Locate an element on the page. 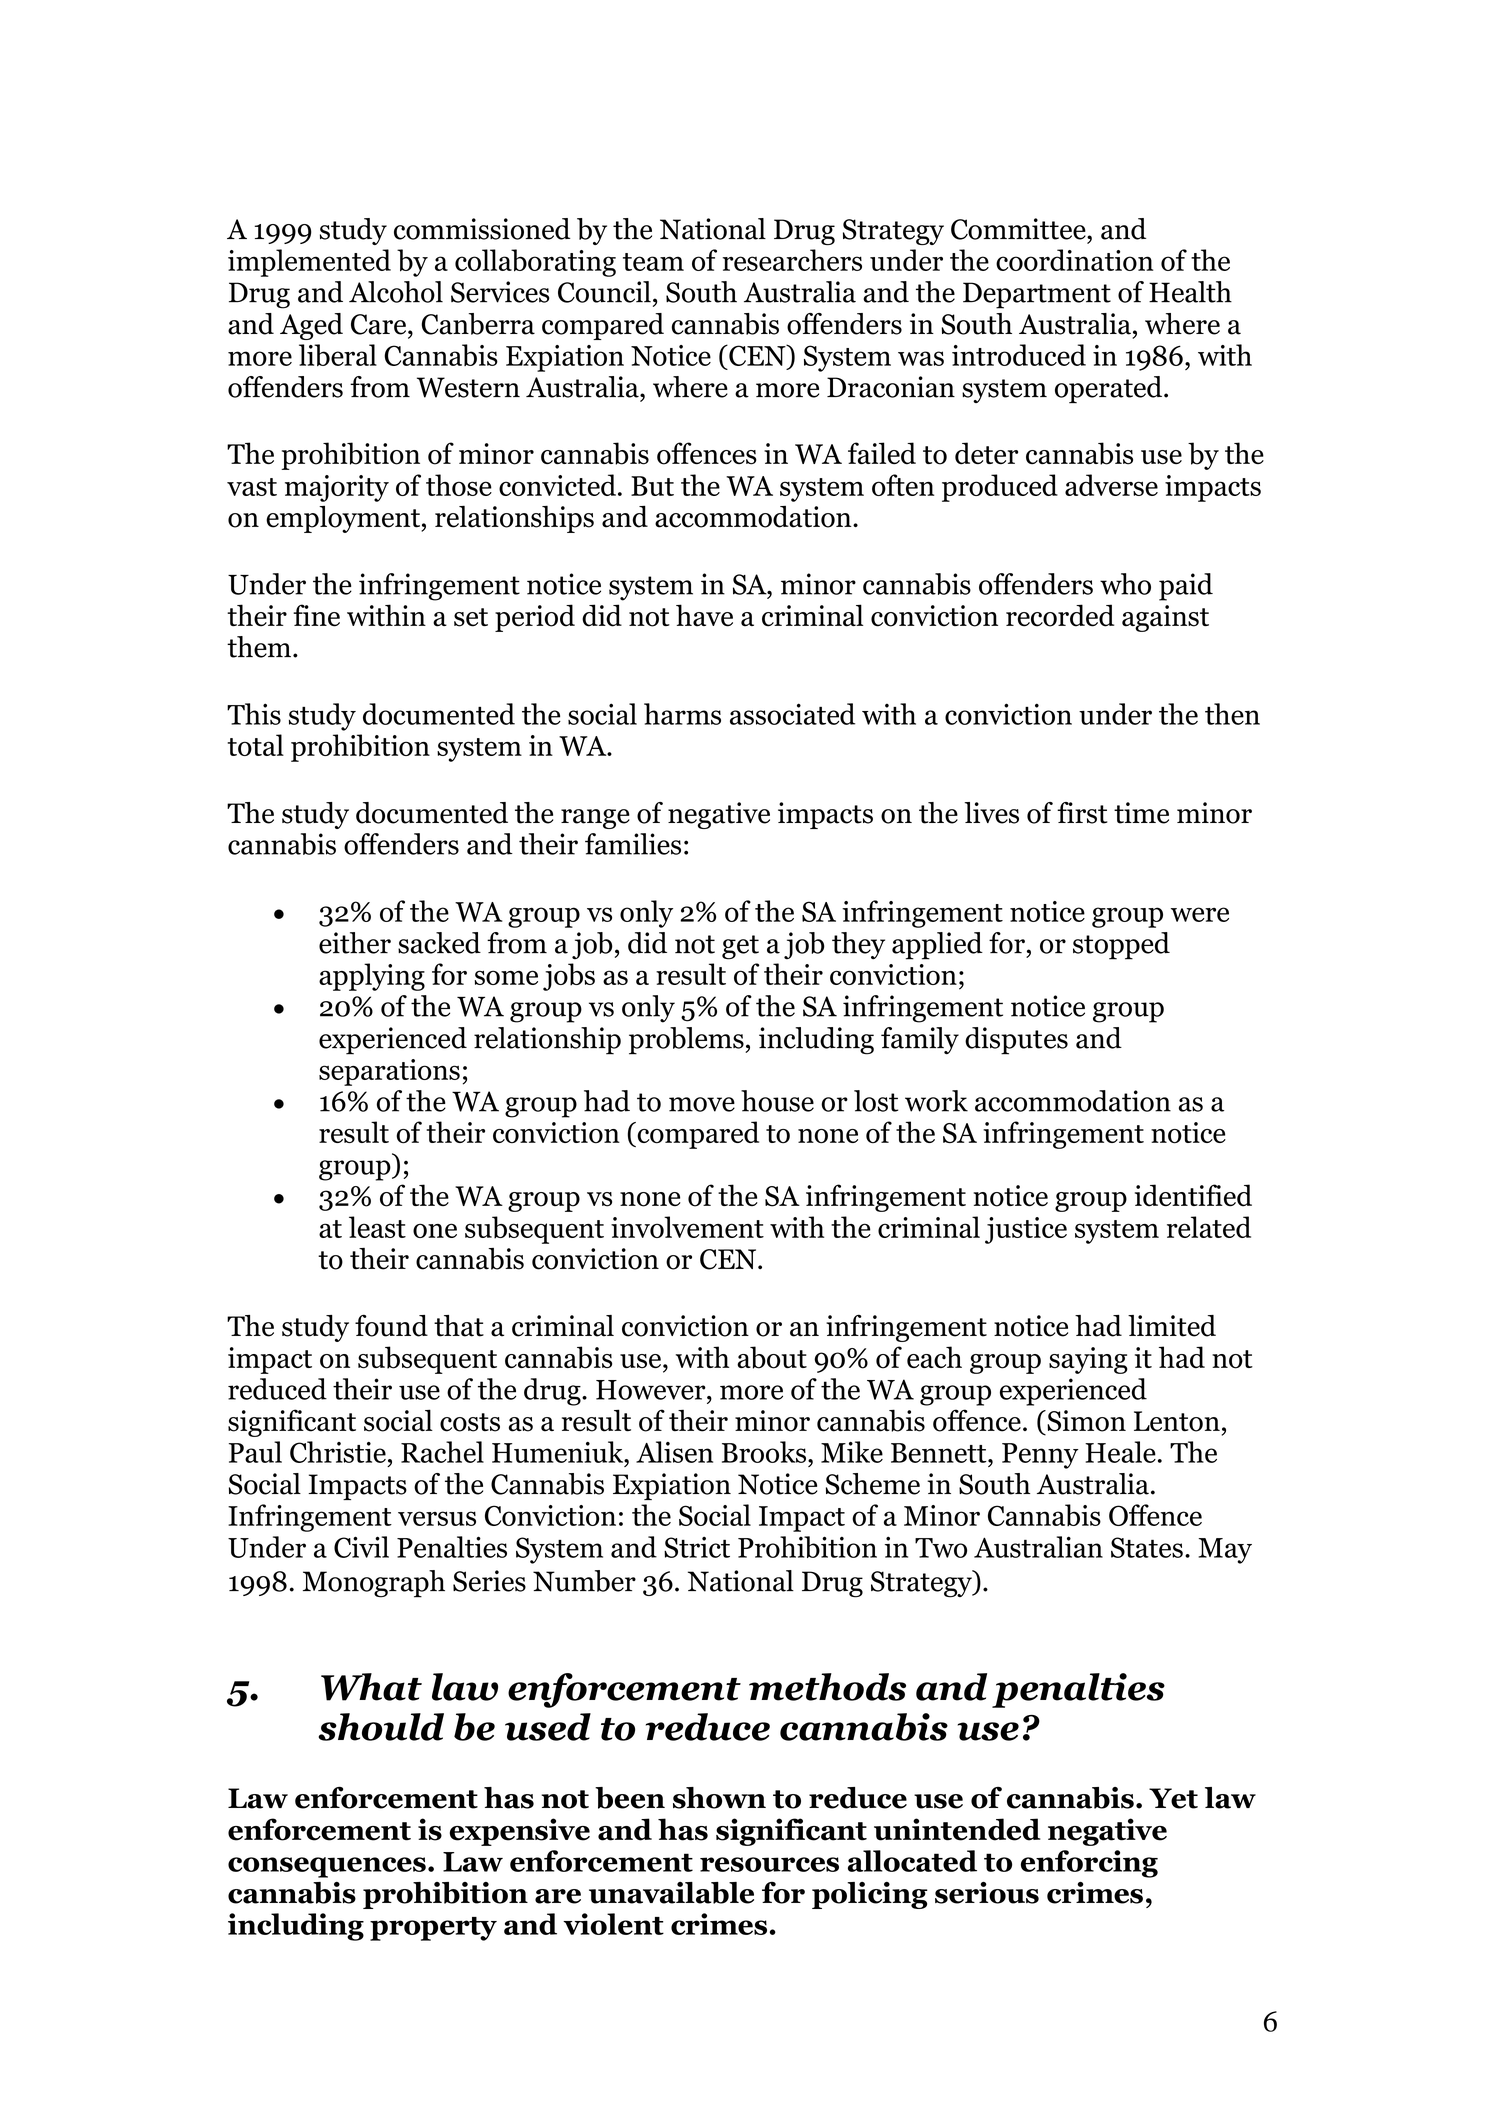 This page has height=2128, width=1505. consequences is located at coordinates (327, 1867).
